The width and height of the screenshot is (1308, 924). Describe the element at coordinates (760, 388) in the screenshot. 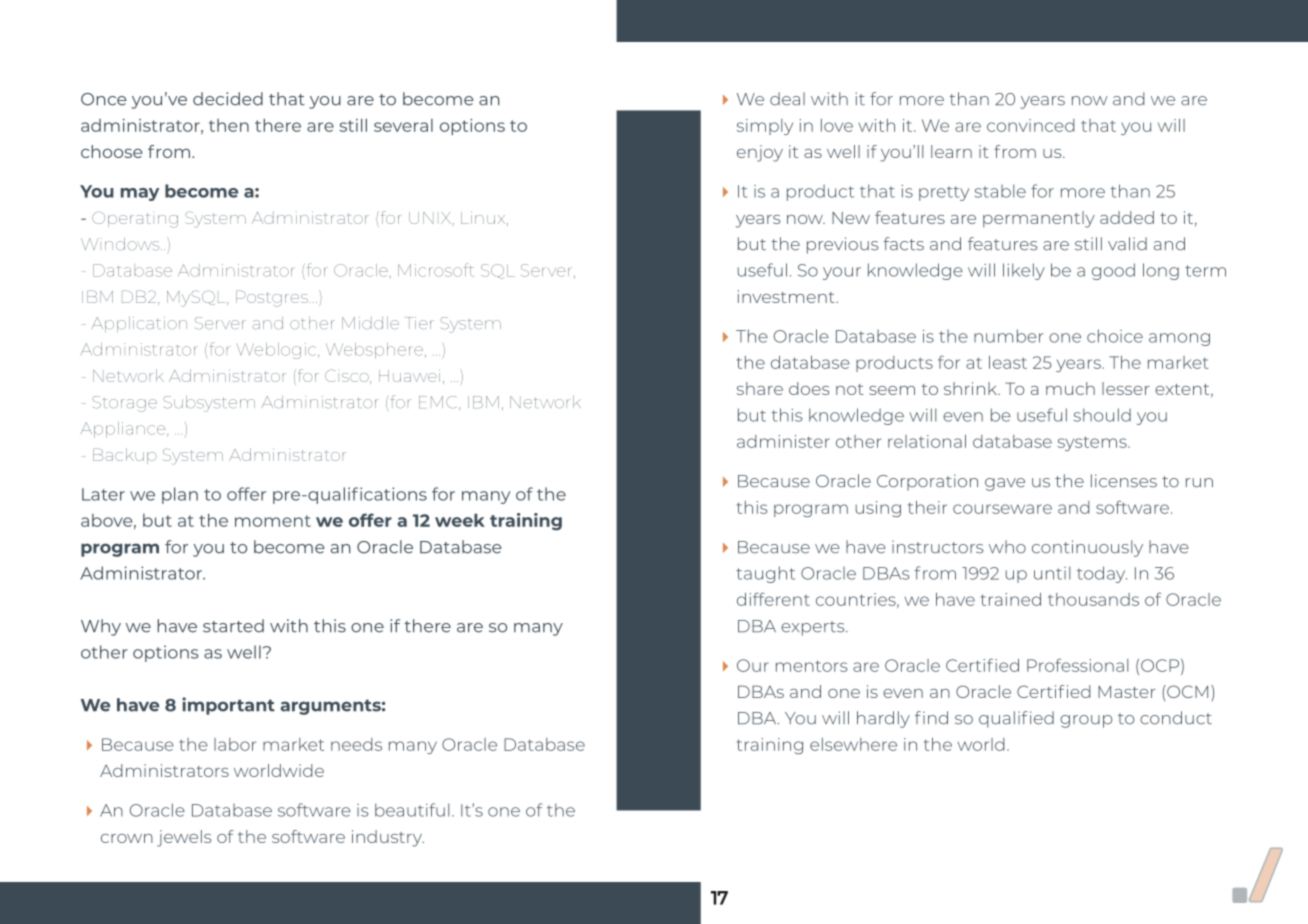

I see `share` at that location.
